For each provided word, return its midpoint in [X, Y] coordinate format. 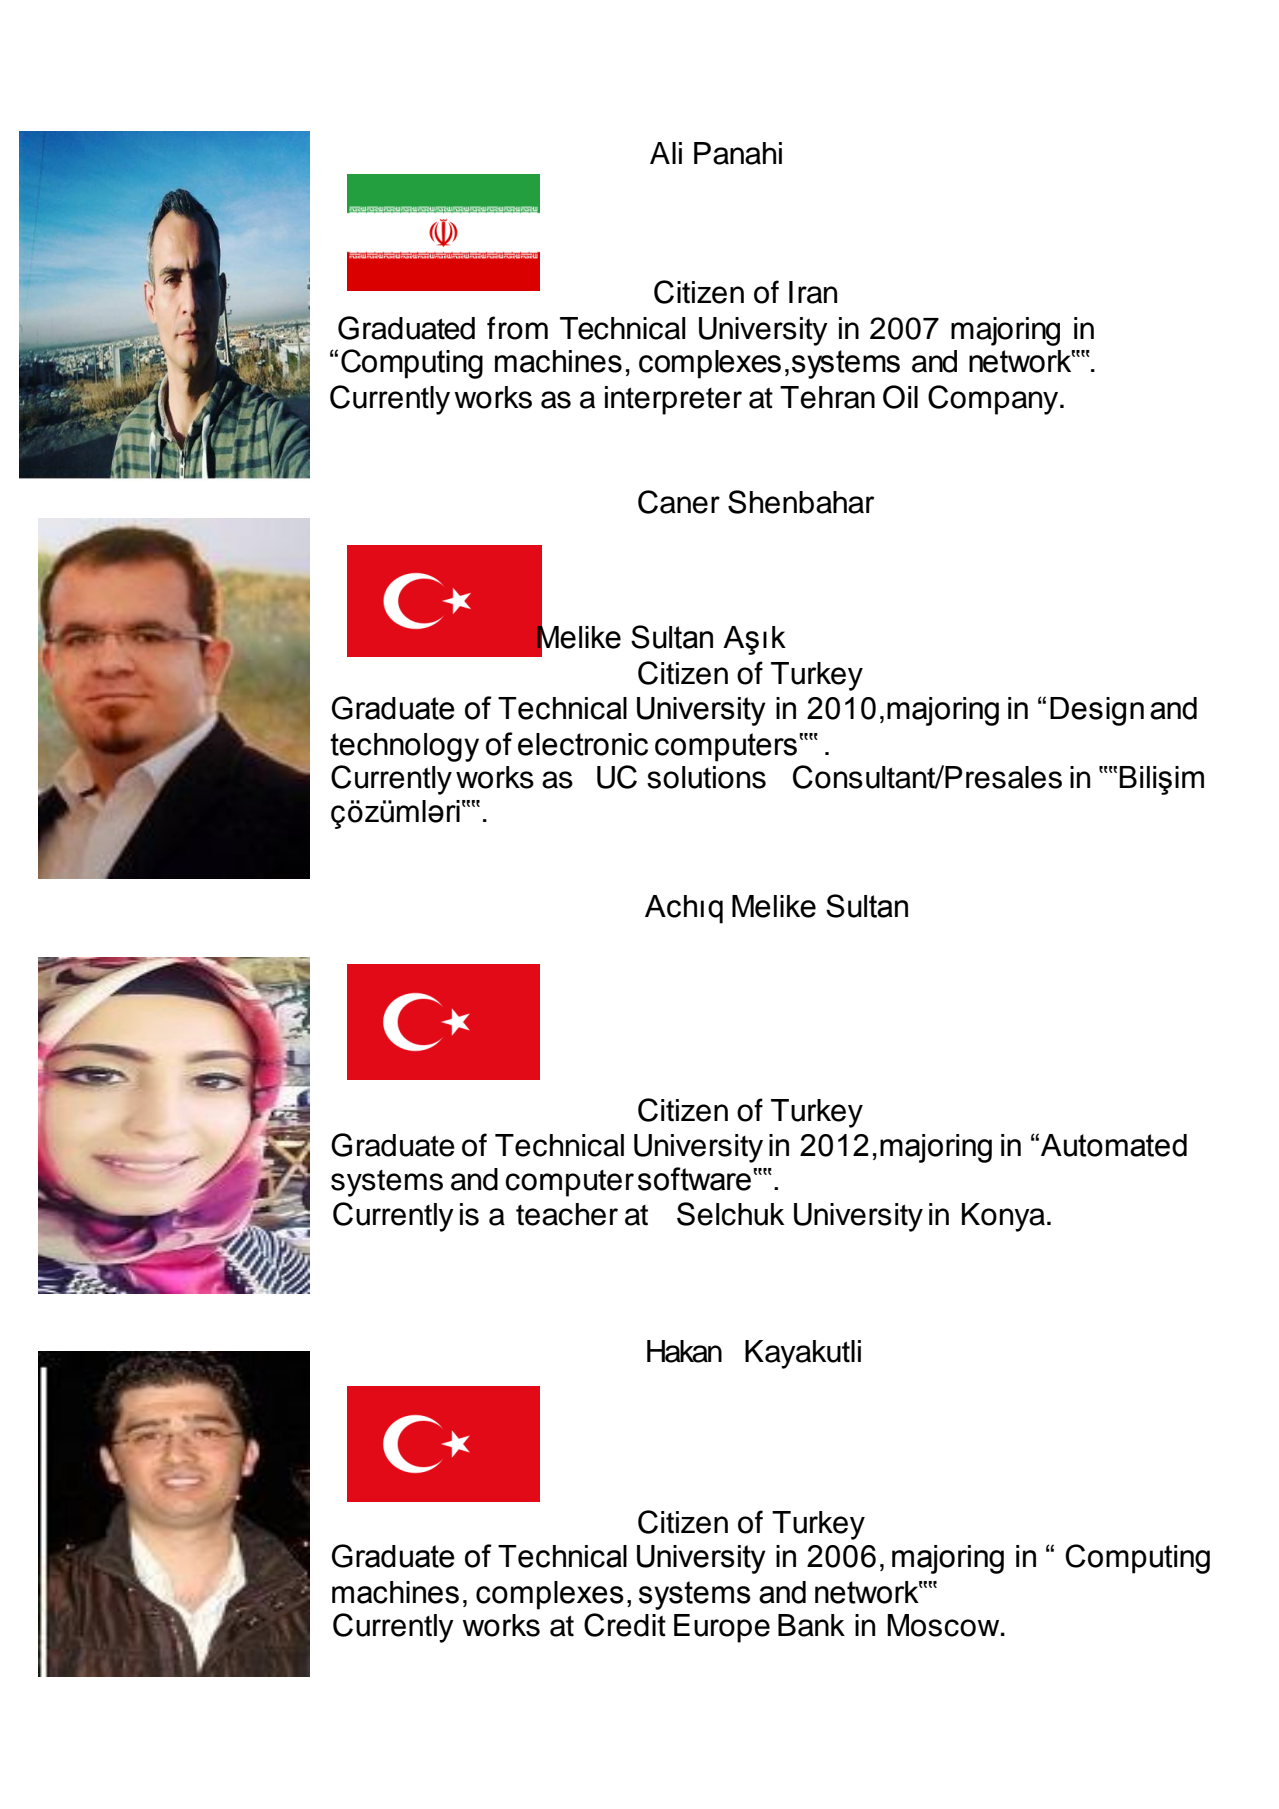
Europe [722, 1628]
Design [1097, 711]
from [517, 328]
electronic [583, 744]
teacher [567, 1214]
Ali [666, 153]
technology [404, 747]
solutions [706, 777]
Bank [811, 1625]
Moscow [944, 1625]
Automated [1114, 1145]
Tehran [827, 397]
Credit [625, 1625]
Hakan [684, 1351]
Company [994, 400]
